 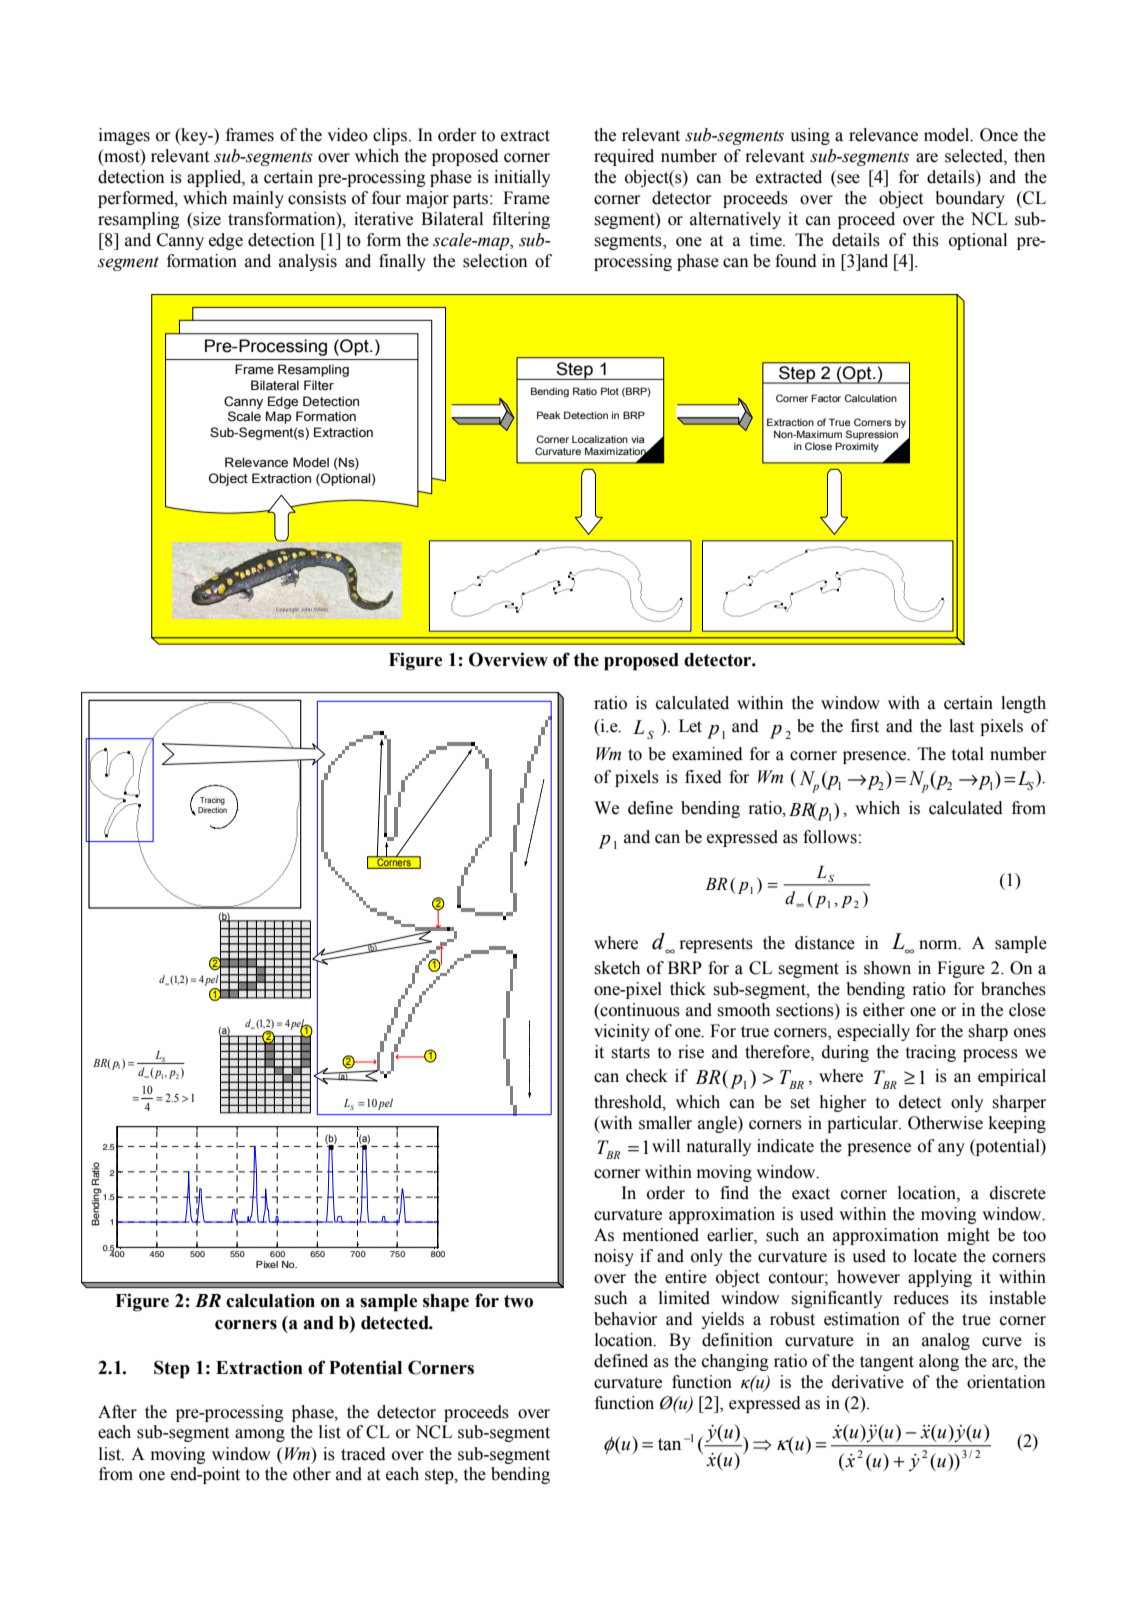 What do you see at coordinates (308, 262) in the screenshot?
I see `analysis` at bounding box center [308, 262].
